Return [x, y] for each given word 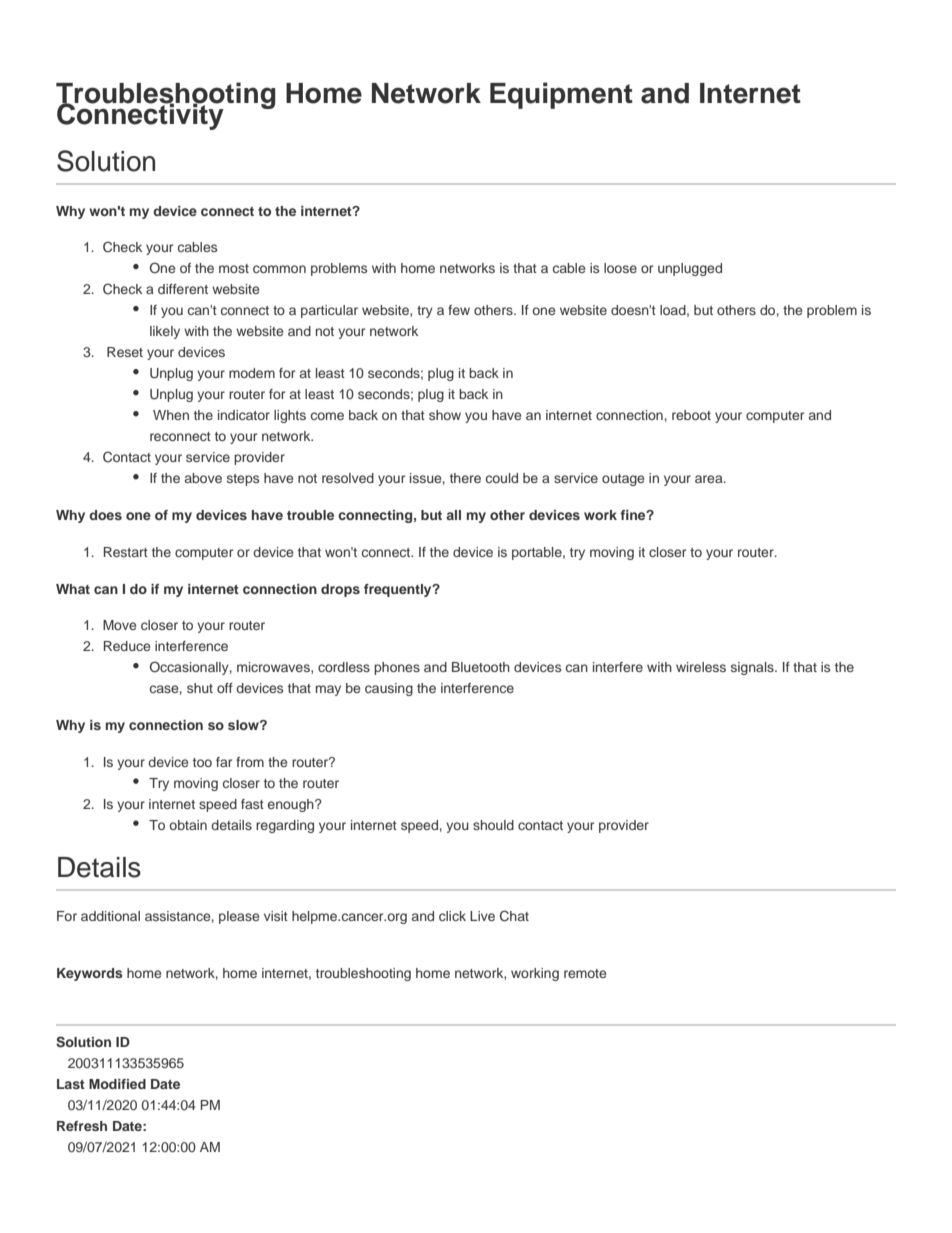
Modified [117, 1084]
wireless [701, 667]
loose [620, 268]
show [445, 415]
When [171, 415]
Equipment [561, 95]
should [493, 825]
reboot [691, 415]
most [234, 268]
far [224, 762]
